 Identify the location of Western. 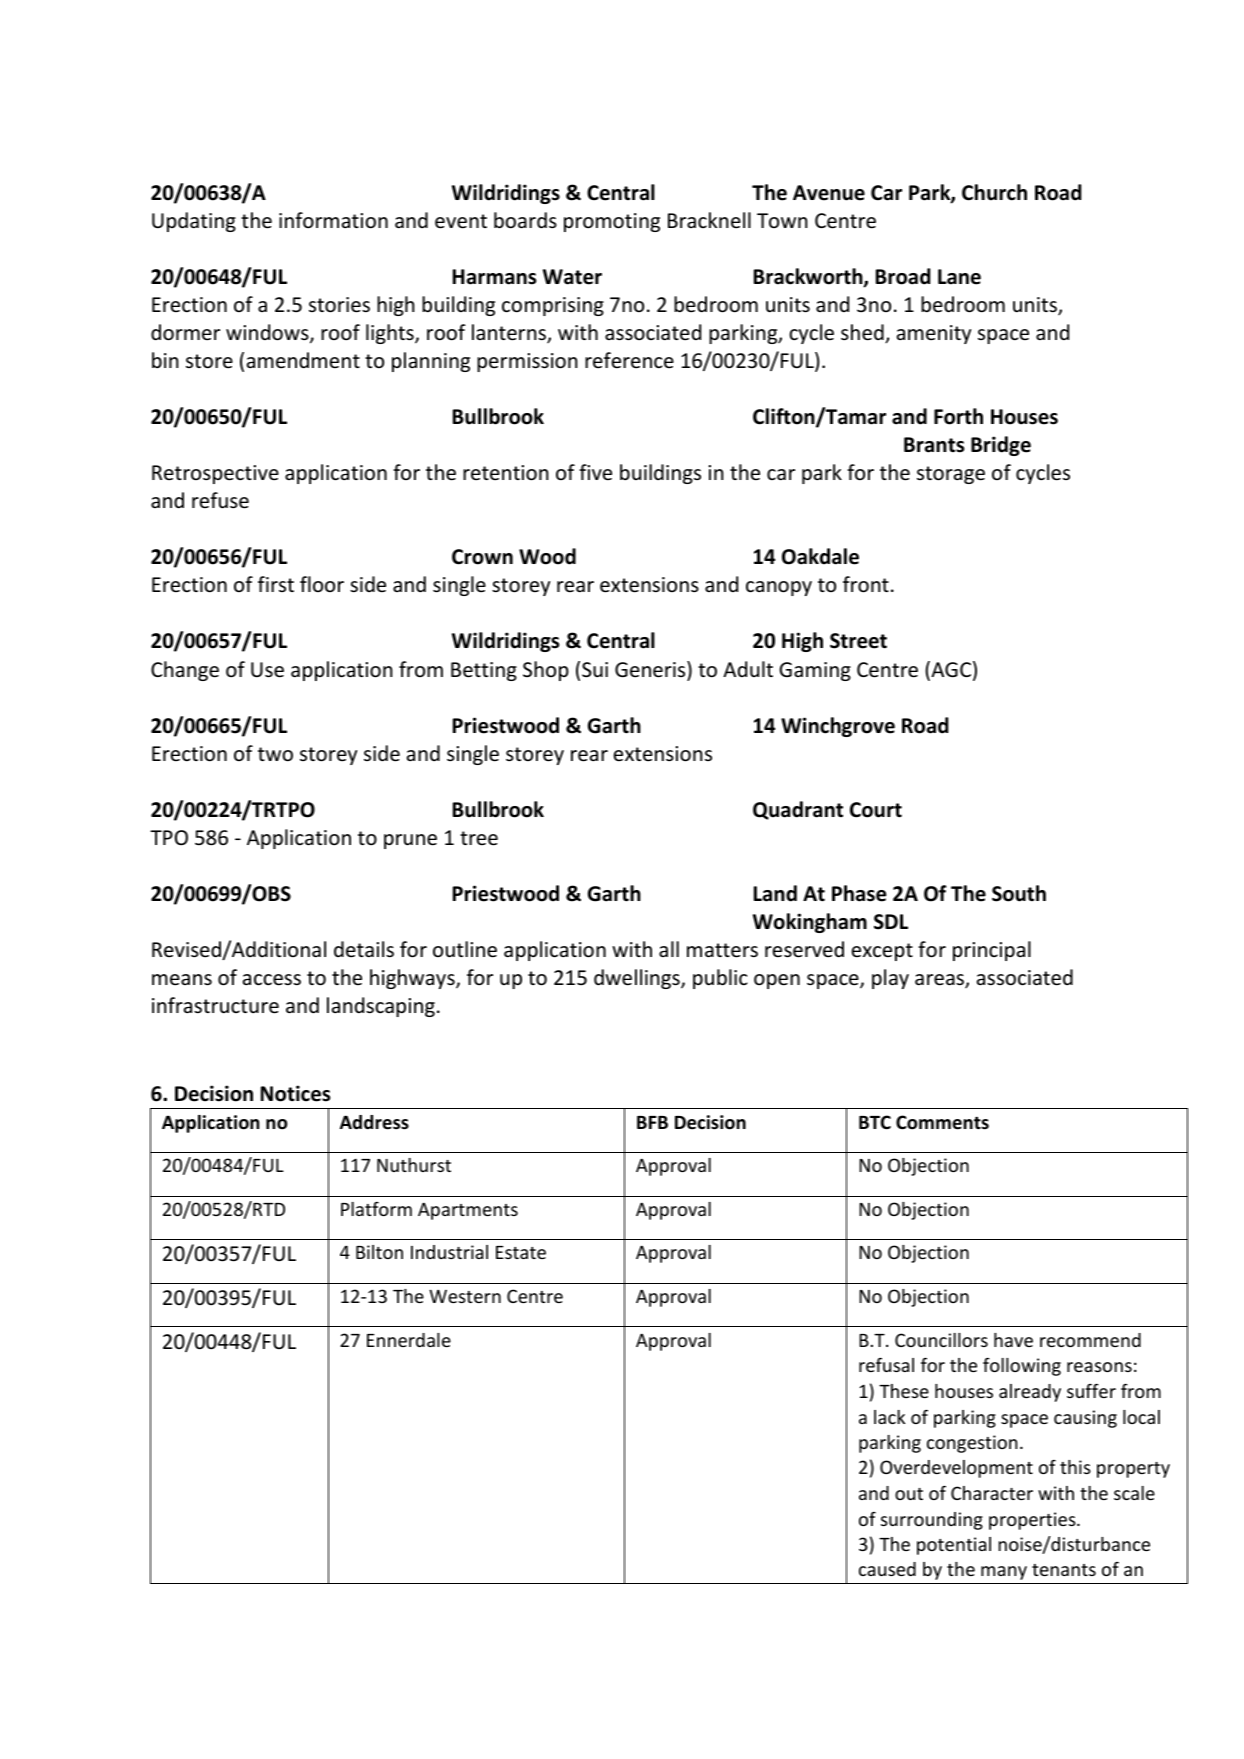
(465, 1296).
